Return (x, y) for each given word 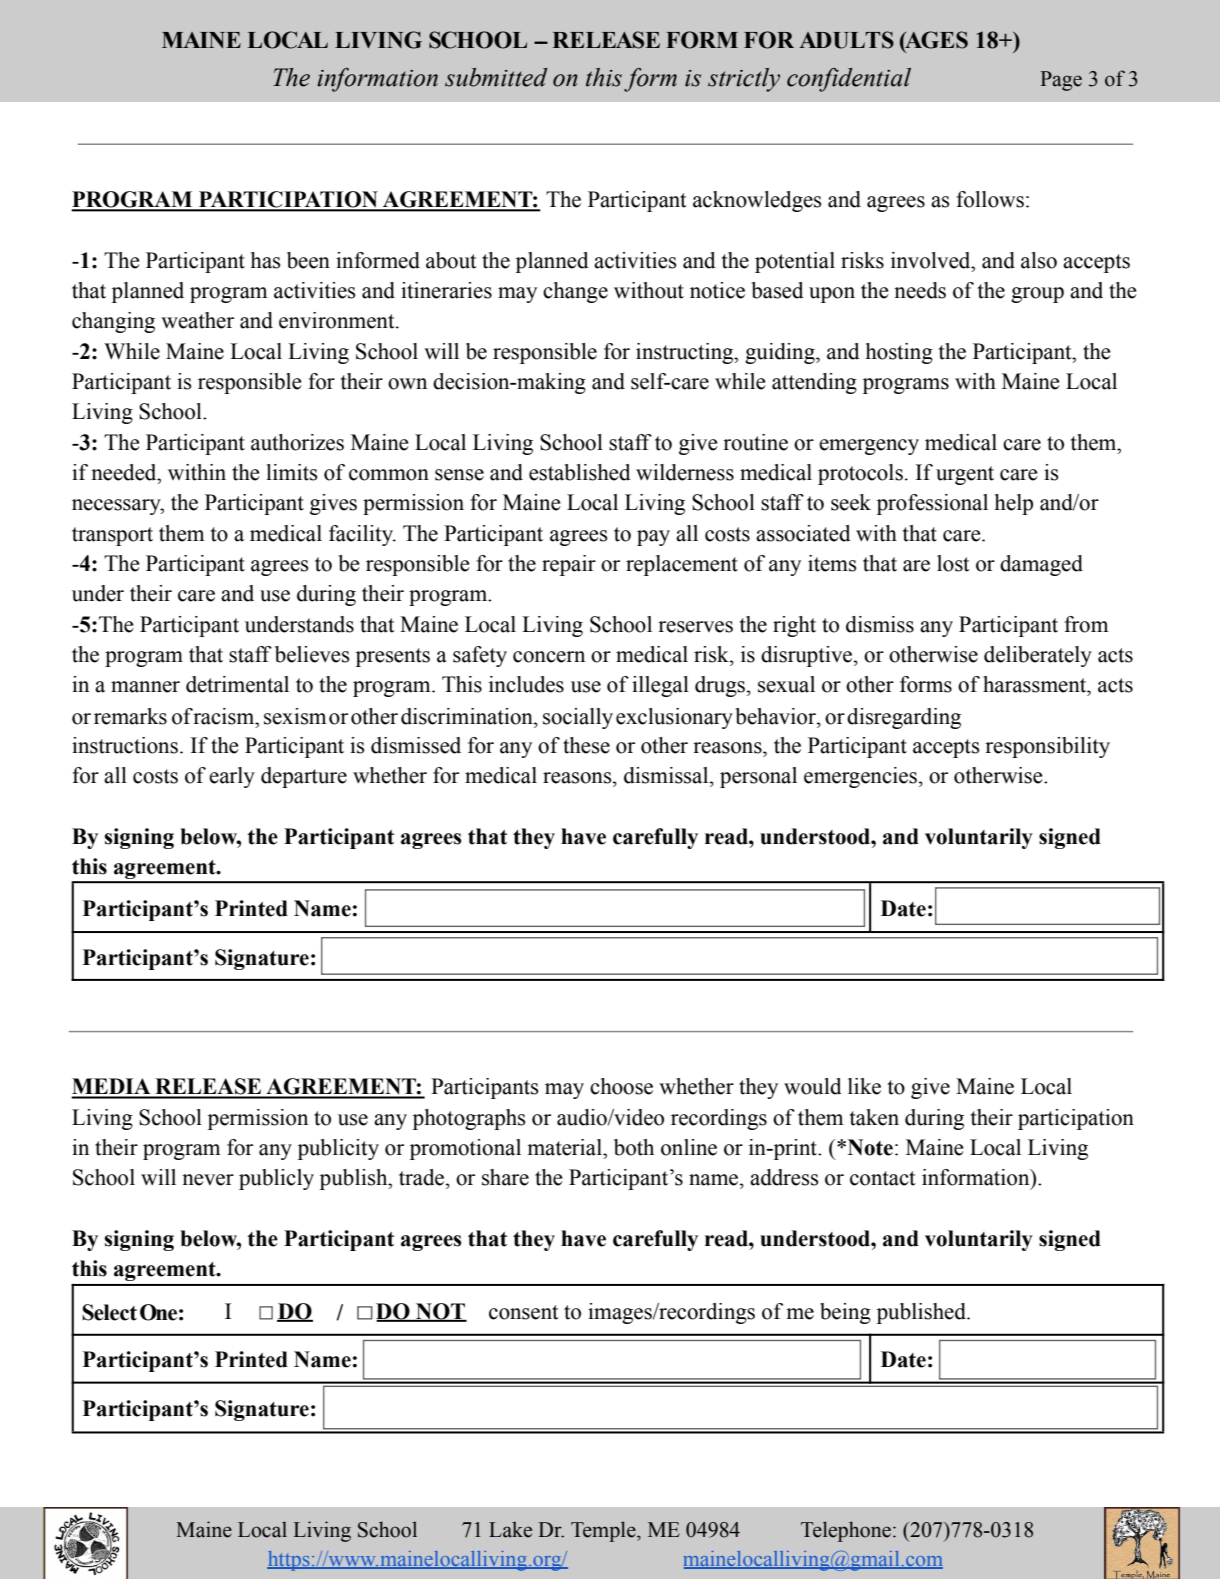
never (208, 1180)
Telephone (846, 1531)
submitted (496, 77)
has (266, 260)
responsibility (1047, 747)
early (232, 777)
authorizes (297, 442)
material (566, 1147)
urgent (965, 475)
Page (1061, 81)
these (586, 745)
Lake (510, 1529)
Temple (604, 1531)
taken (874, 1117)
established (580, 472)
